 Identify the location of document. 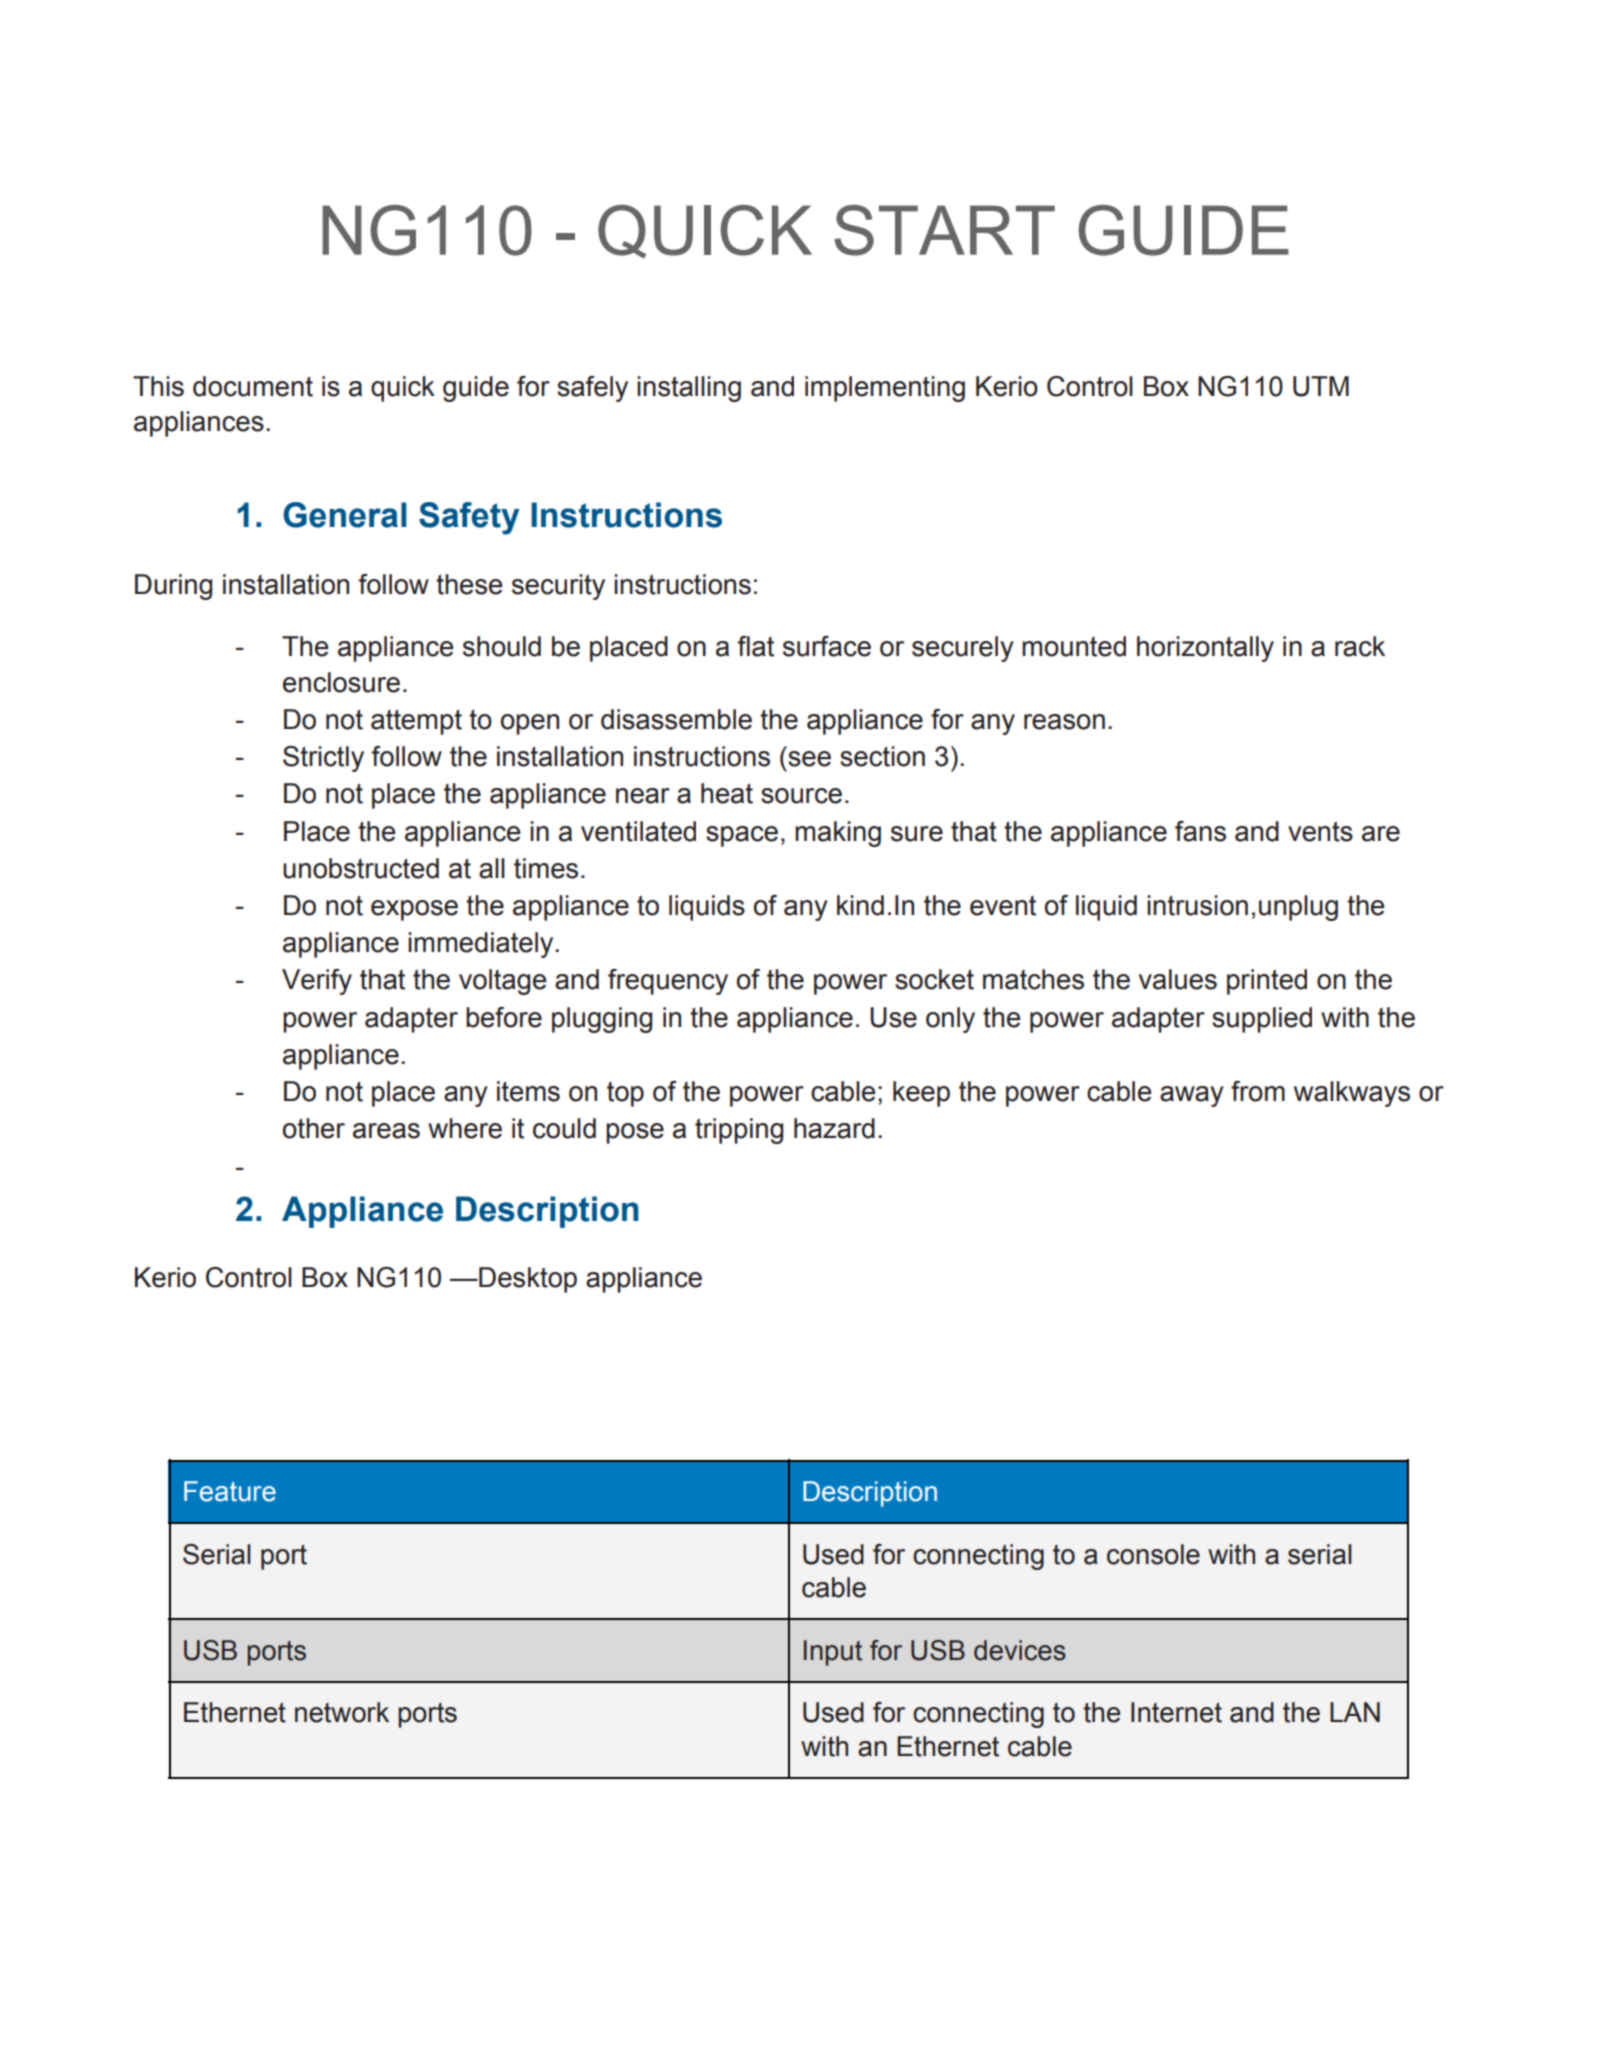
(253, 386).
